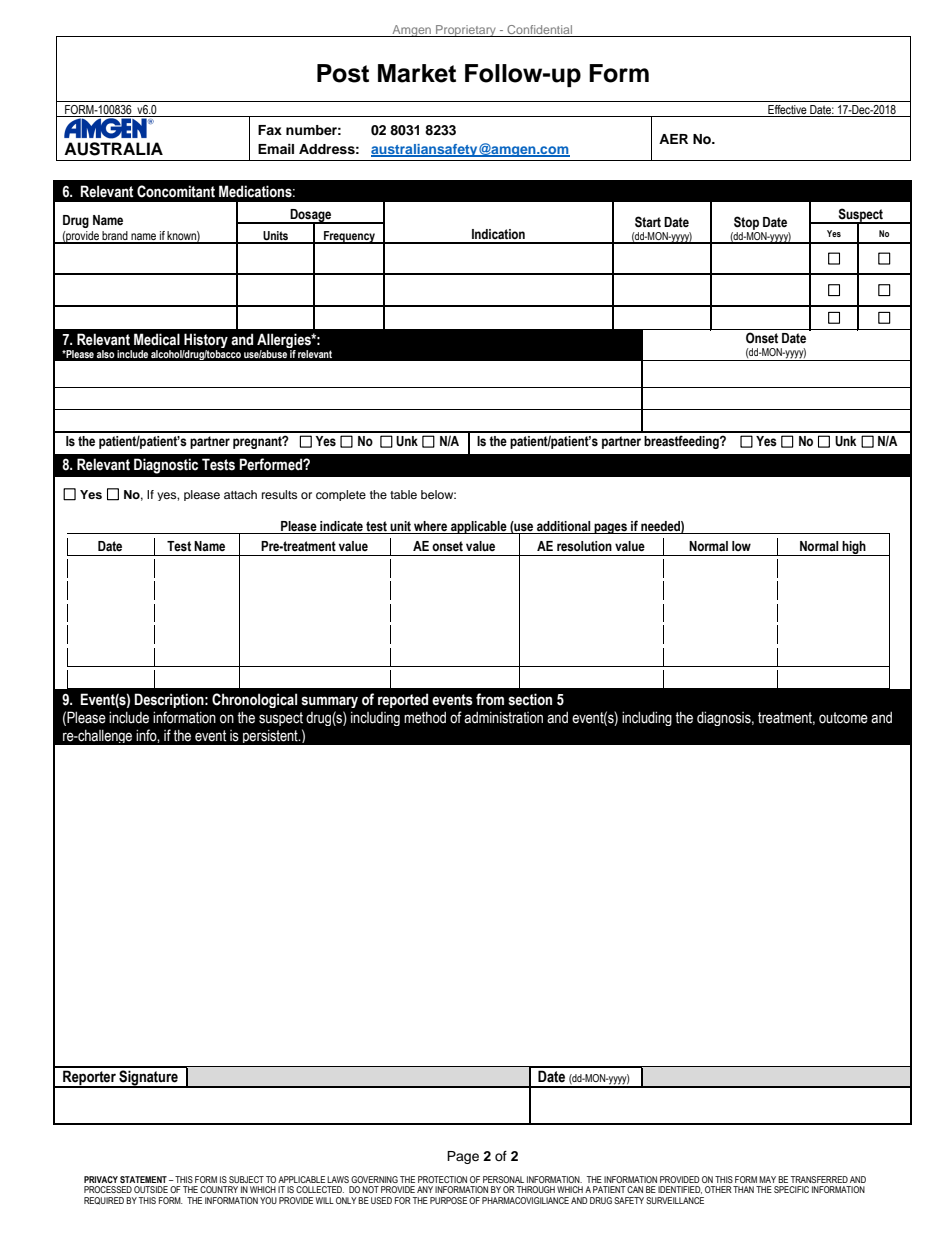 The width and height of the image is (952, 1233). Describe the element at coordinates (349, 237) in the image. I see `Frequency` at that location.
